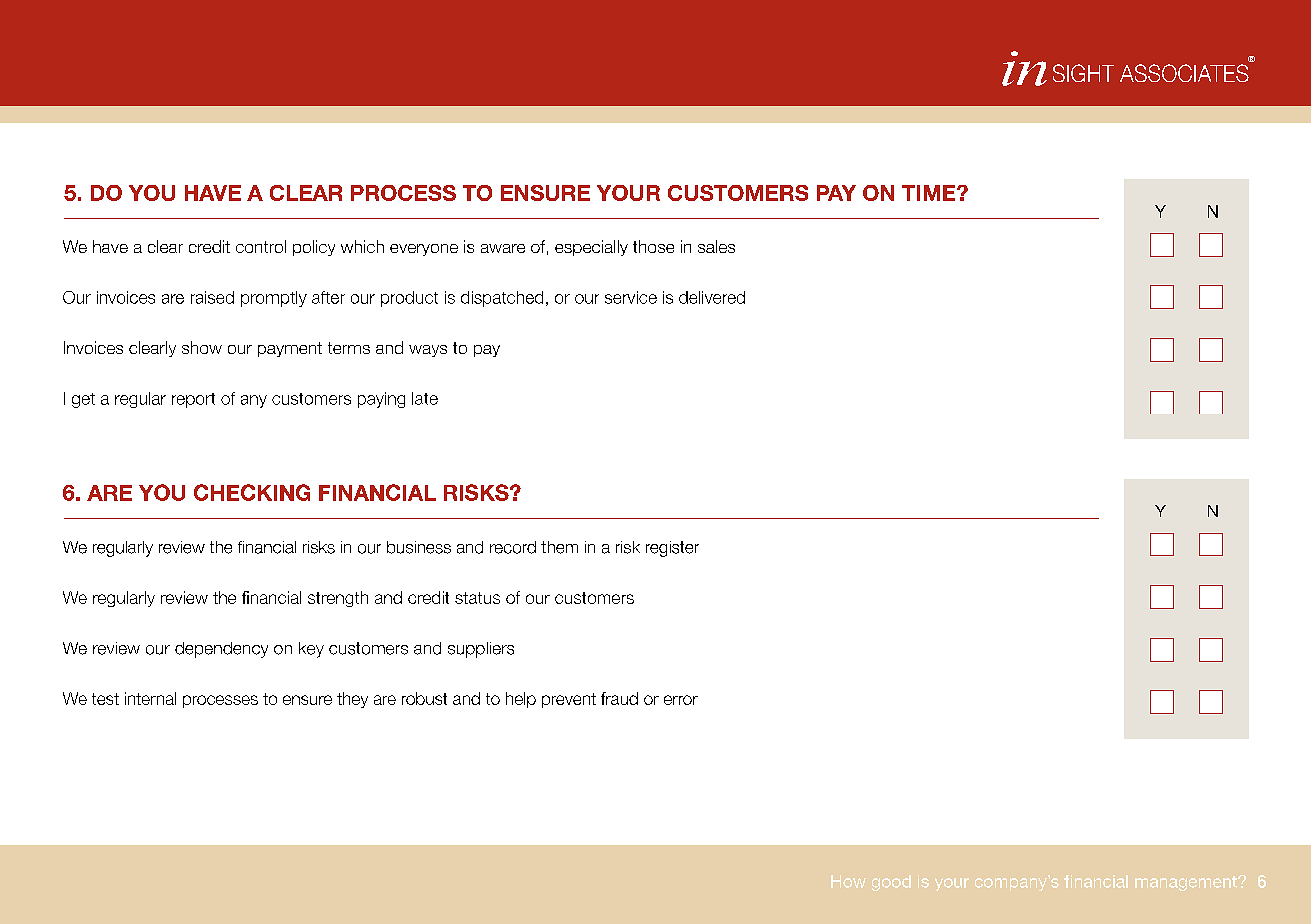 The height and width of the screenshot is (924, 1311). I want to click on internal, so click(150, 698).
